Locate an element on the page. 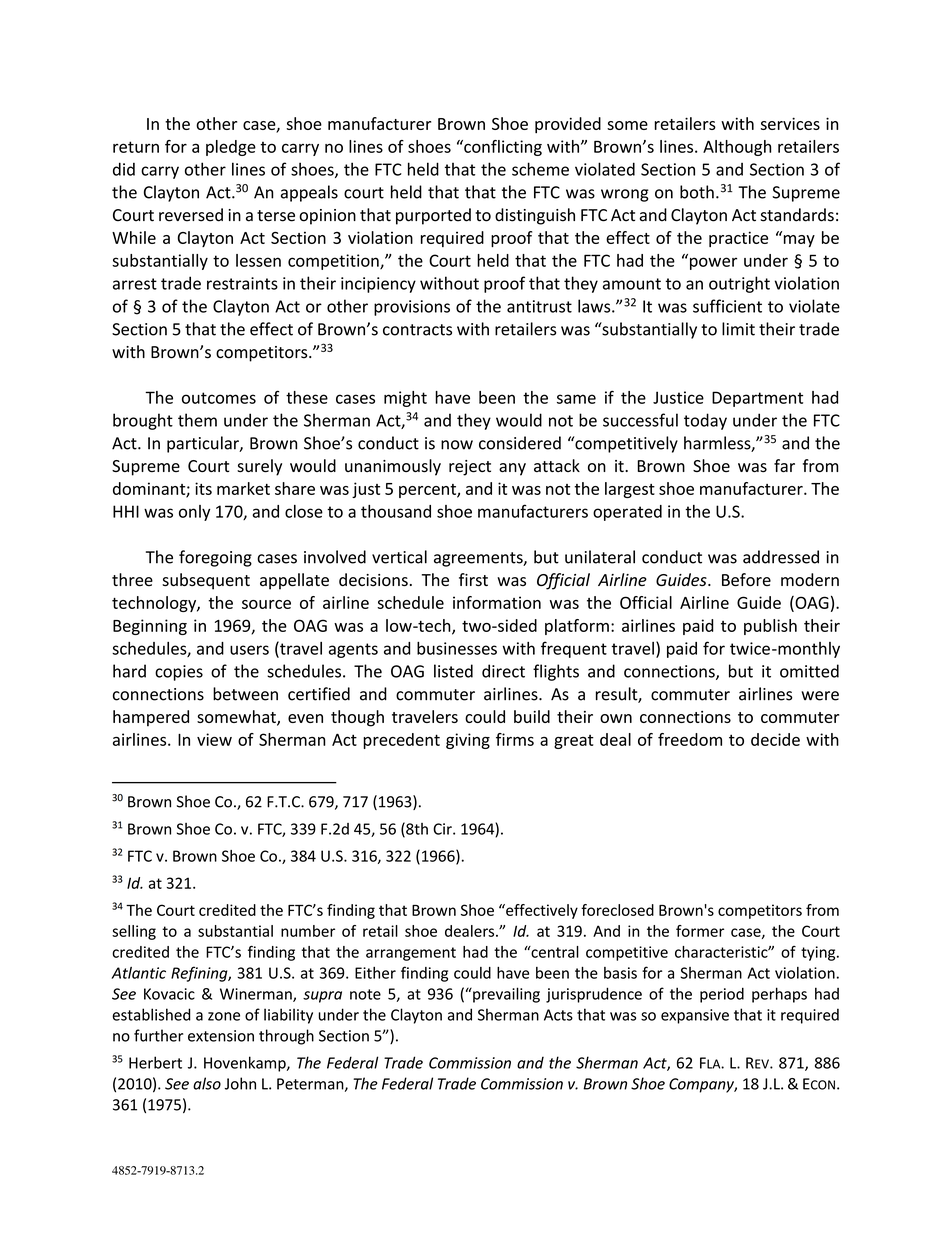 This document has height=1233, width=952. extension is located at coordinates (221, 1036).
